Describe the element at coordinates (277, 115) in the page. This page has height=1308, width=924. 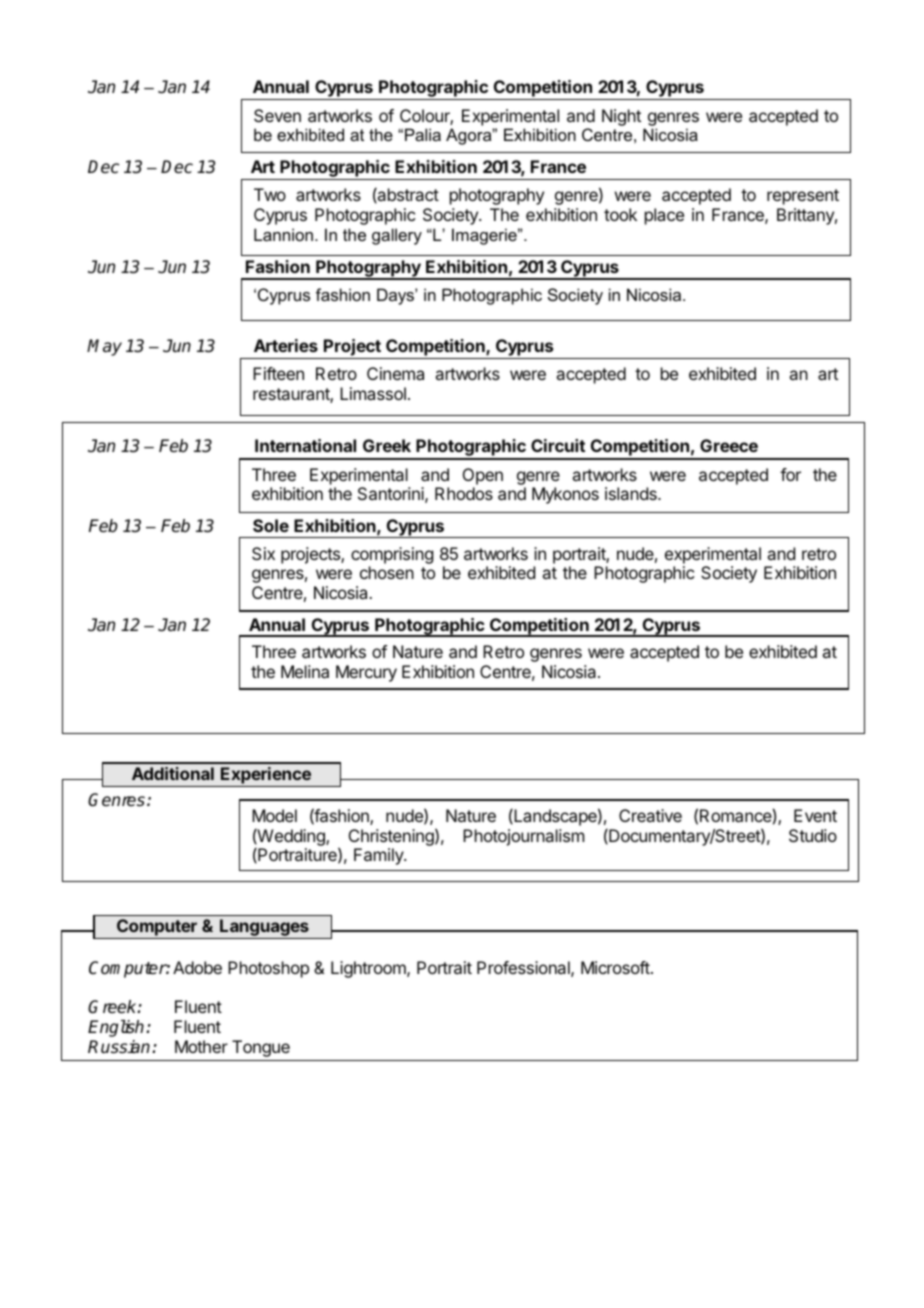
I see `Seven` at that location.
